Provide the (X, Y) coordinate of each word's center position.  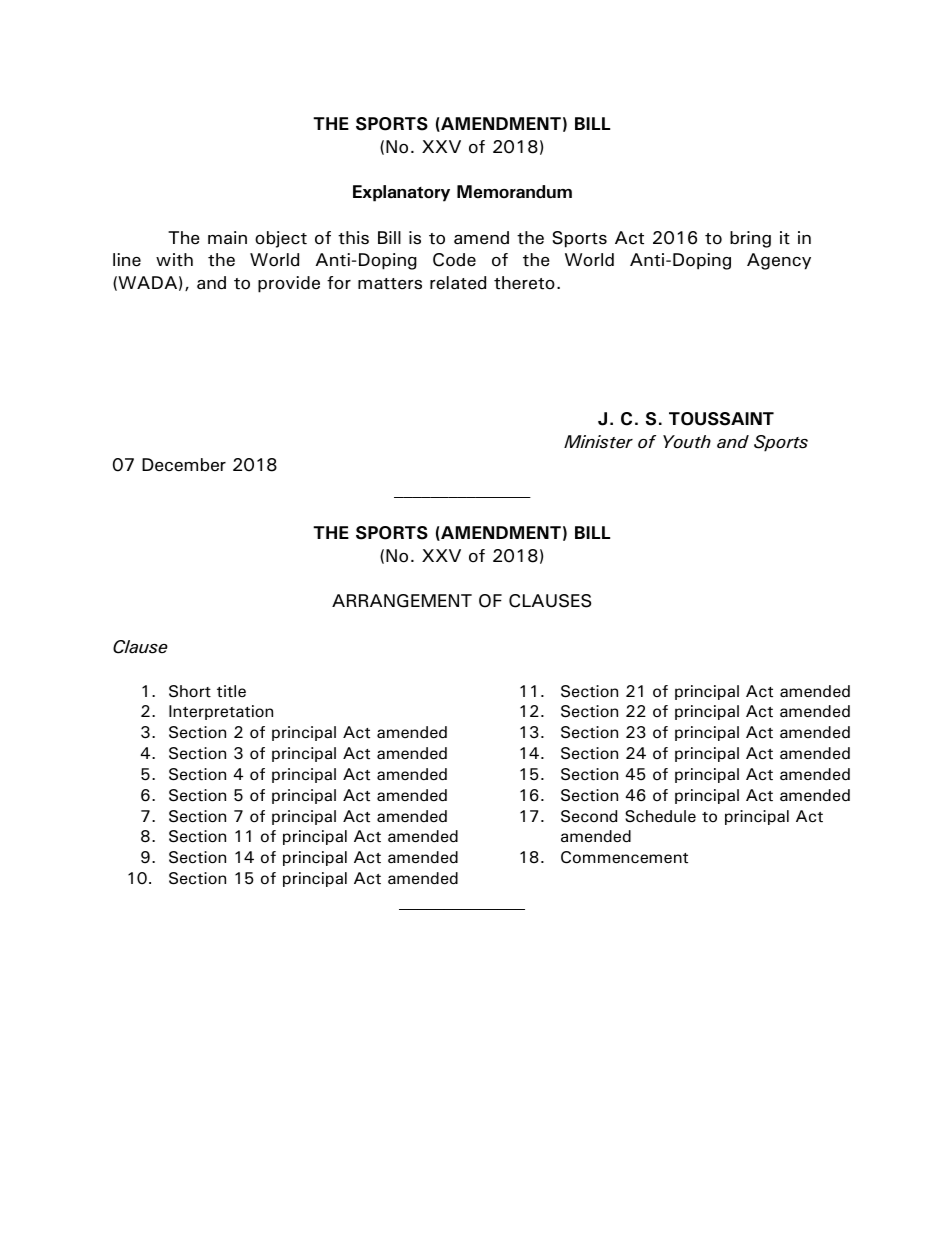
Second (589, 816)
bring (750, 239)
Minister (598, 442)
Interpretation (221, 712)
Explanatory (401, 193)
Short (190, 691)
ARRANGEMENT (402, 601)
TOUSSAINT (721, 419)
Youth (687, 442)
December (184, 465)
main (227, 238)
